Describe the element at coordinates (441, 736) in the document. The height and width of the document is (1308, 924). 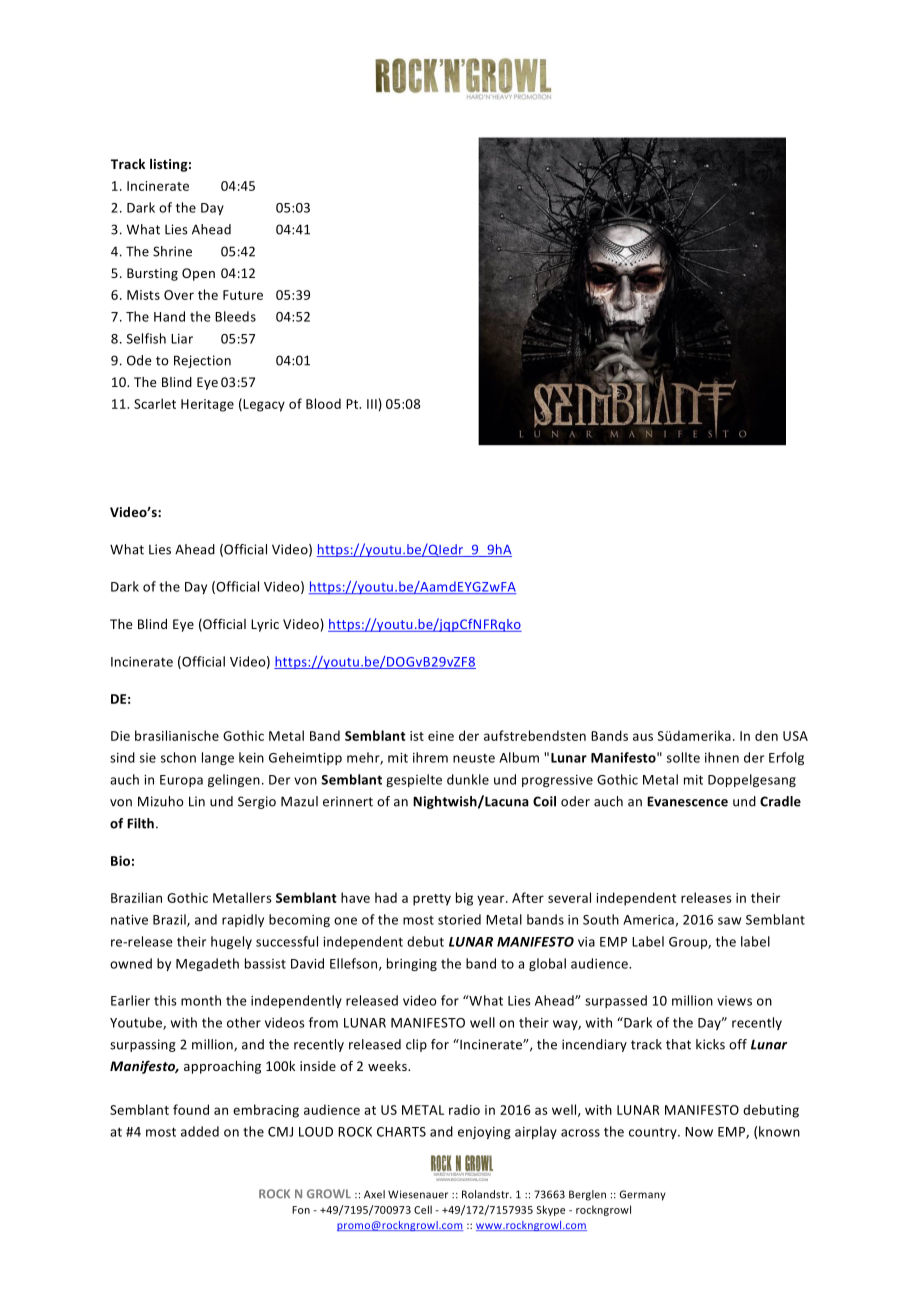
I see `eine` at that location.
